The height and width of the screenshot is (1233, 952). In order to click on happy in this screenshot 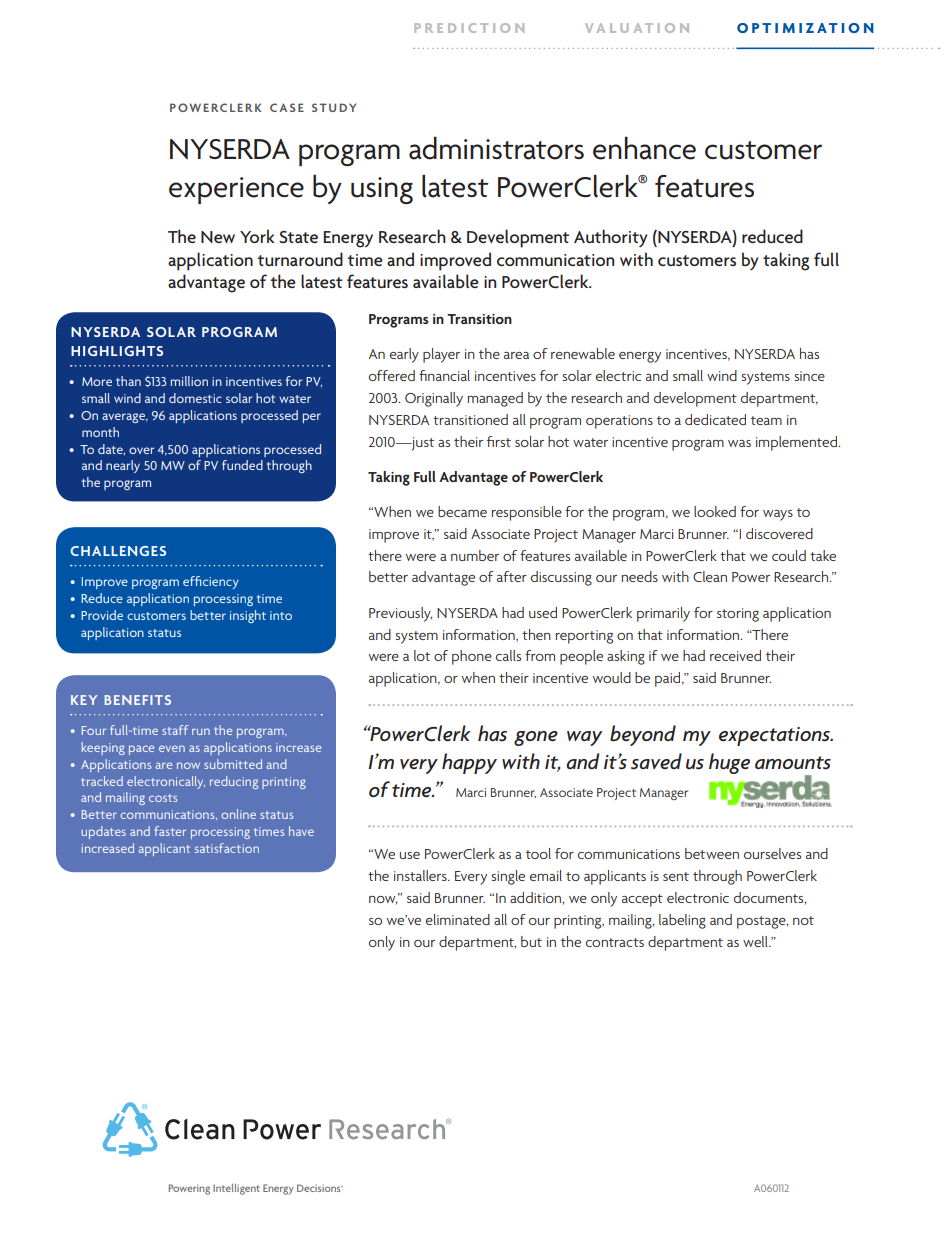, I will do `click(469, 763)`.
